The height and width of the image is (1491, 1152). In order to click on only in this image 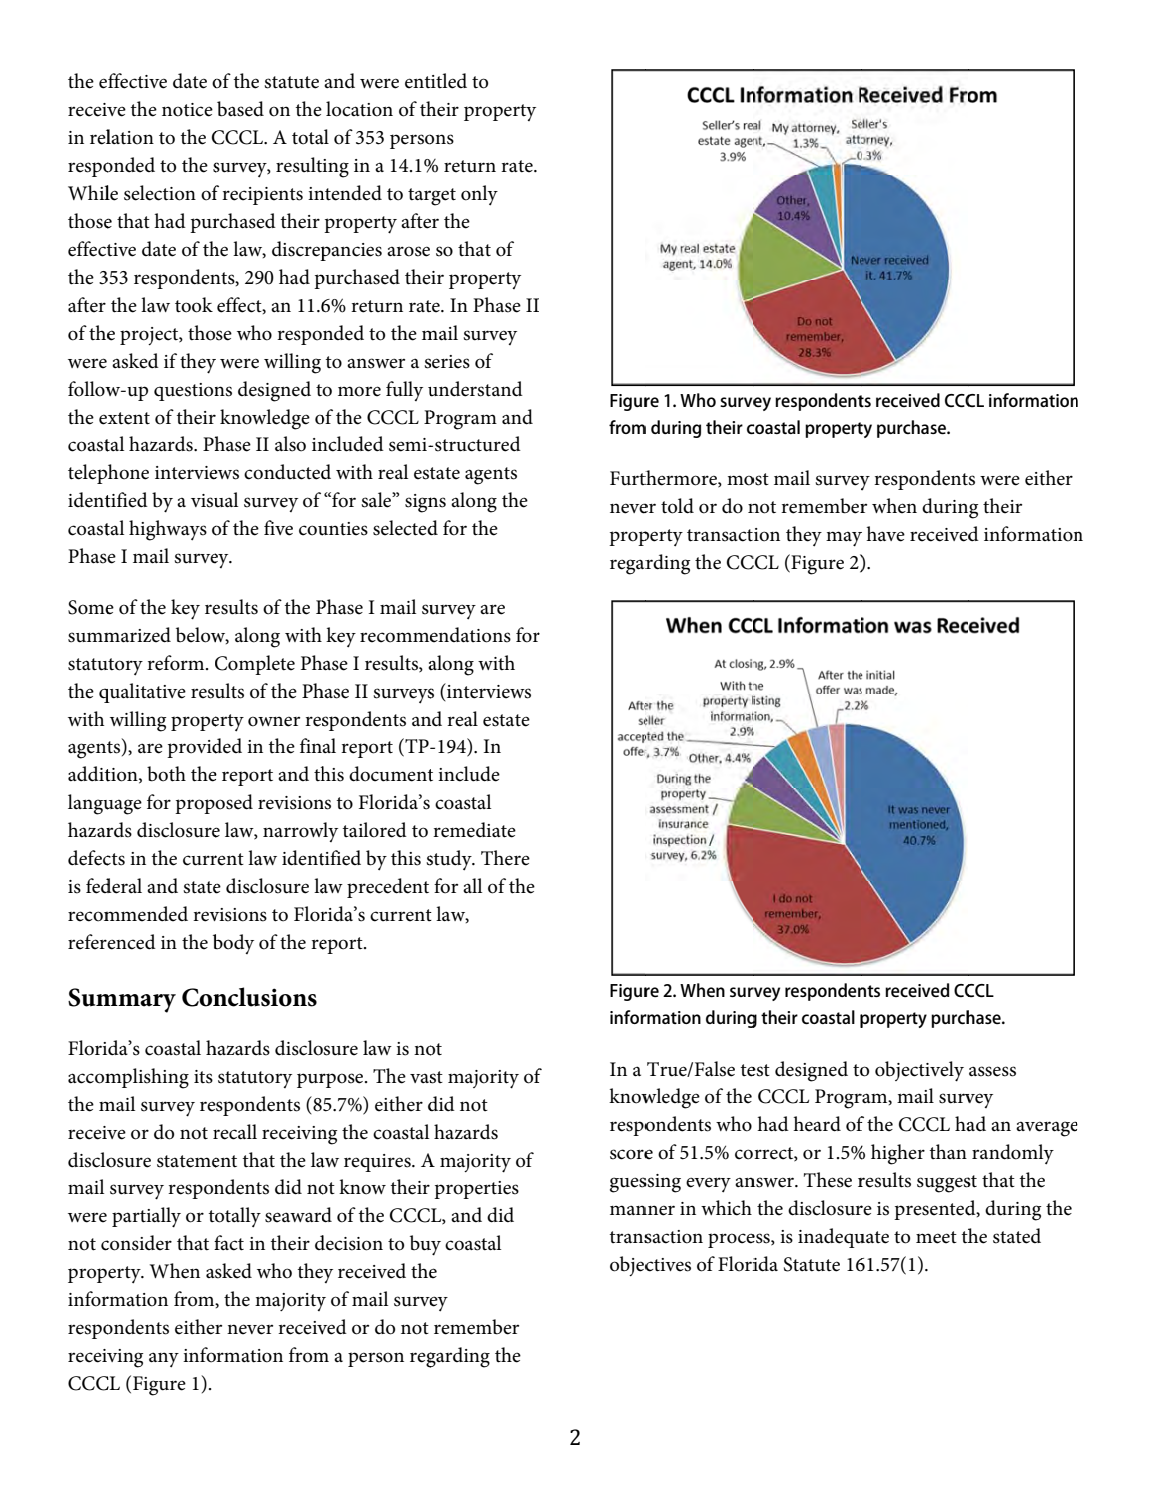, I will do `click(479, 195)`.
